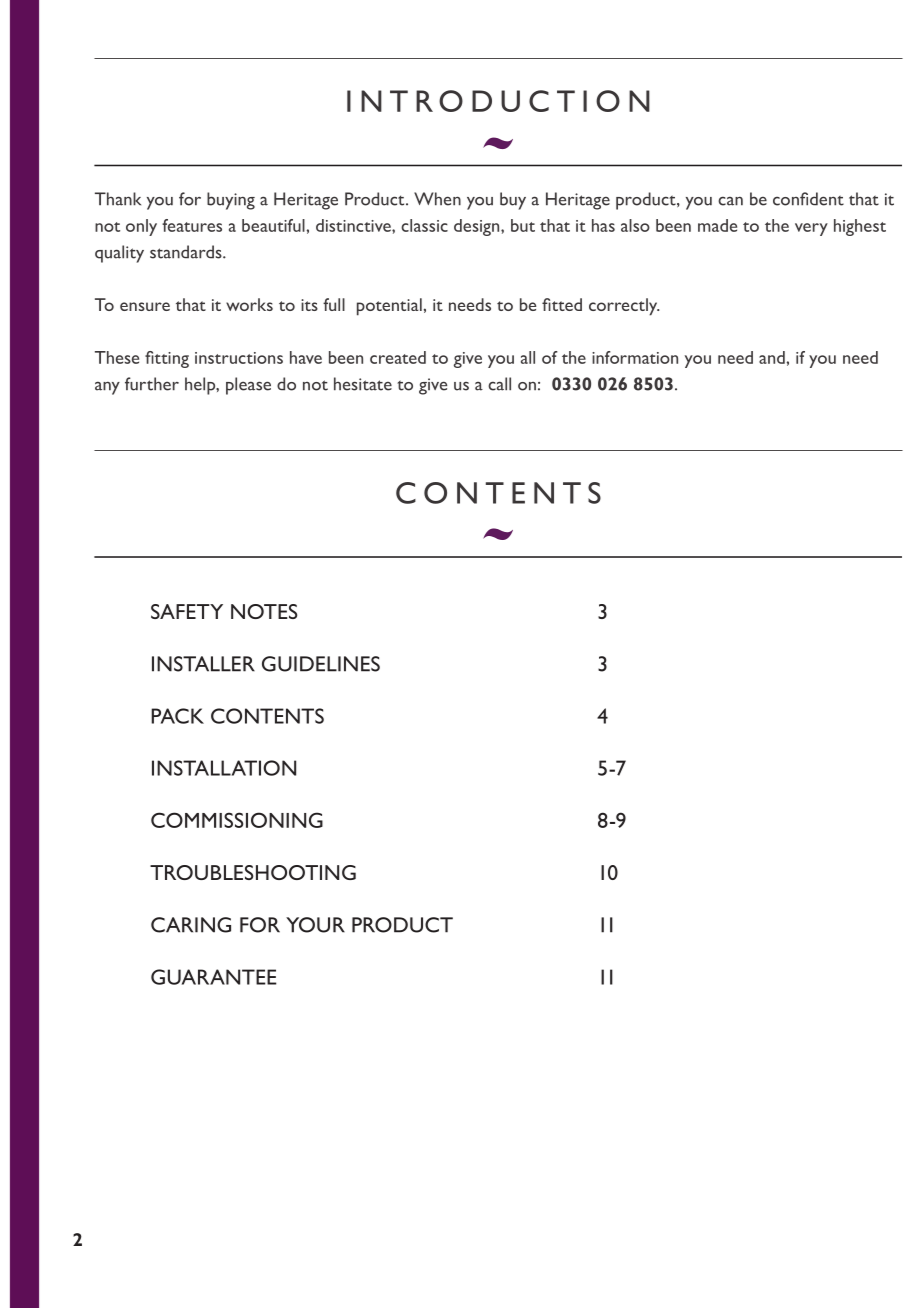 This document has width=924, height=1308. What do you see at coordinates (808, 199) in the document?
I see `confident` at bounding box center [808, 199].
